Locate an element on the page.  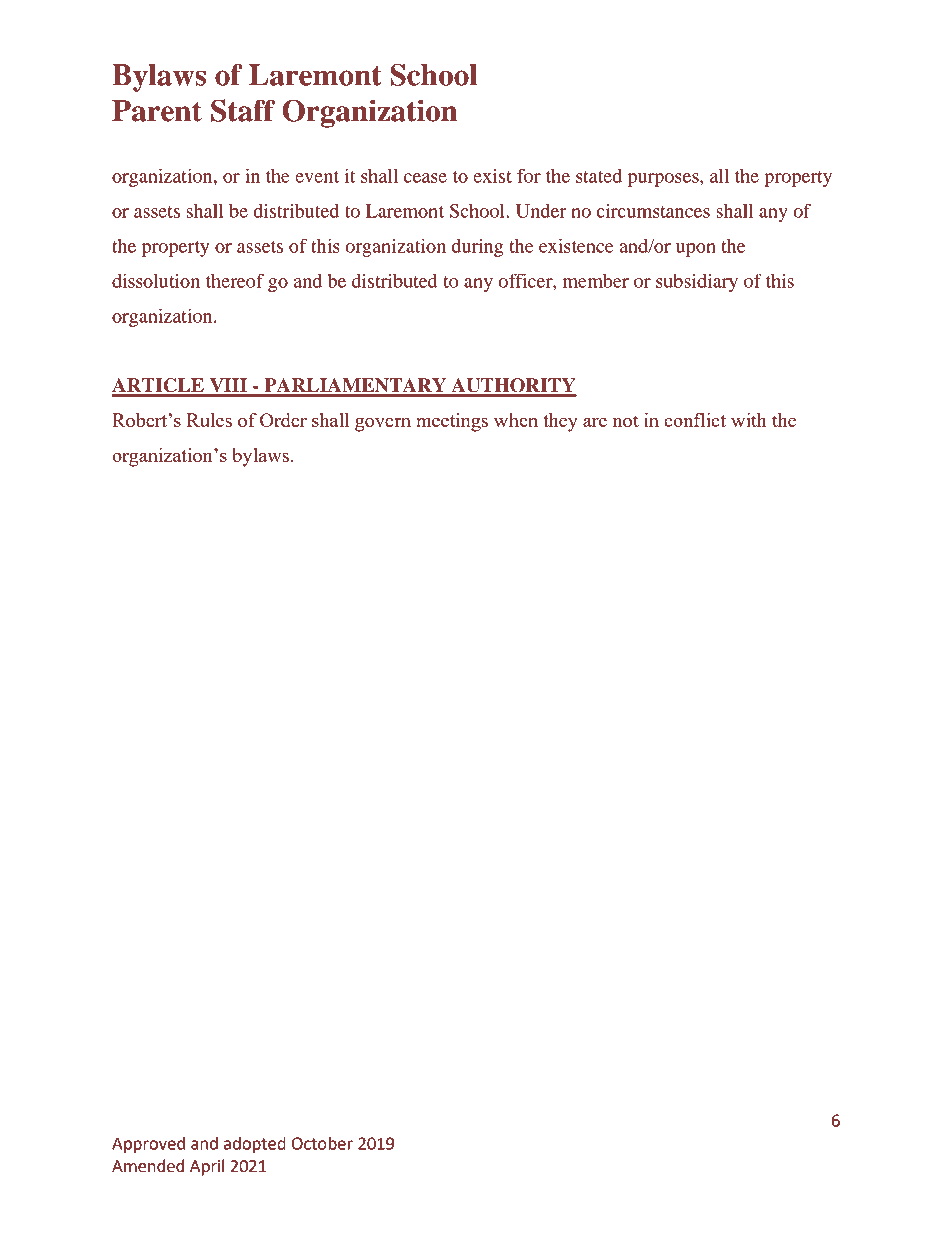
purposes is located at coordinates (664, 180).
